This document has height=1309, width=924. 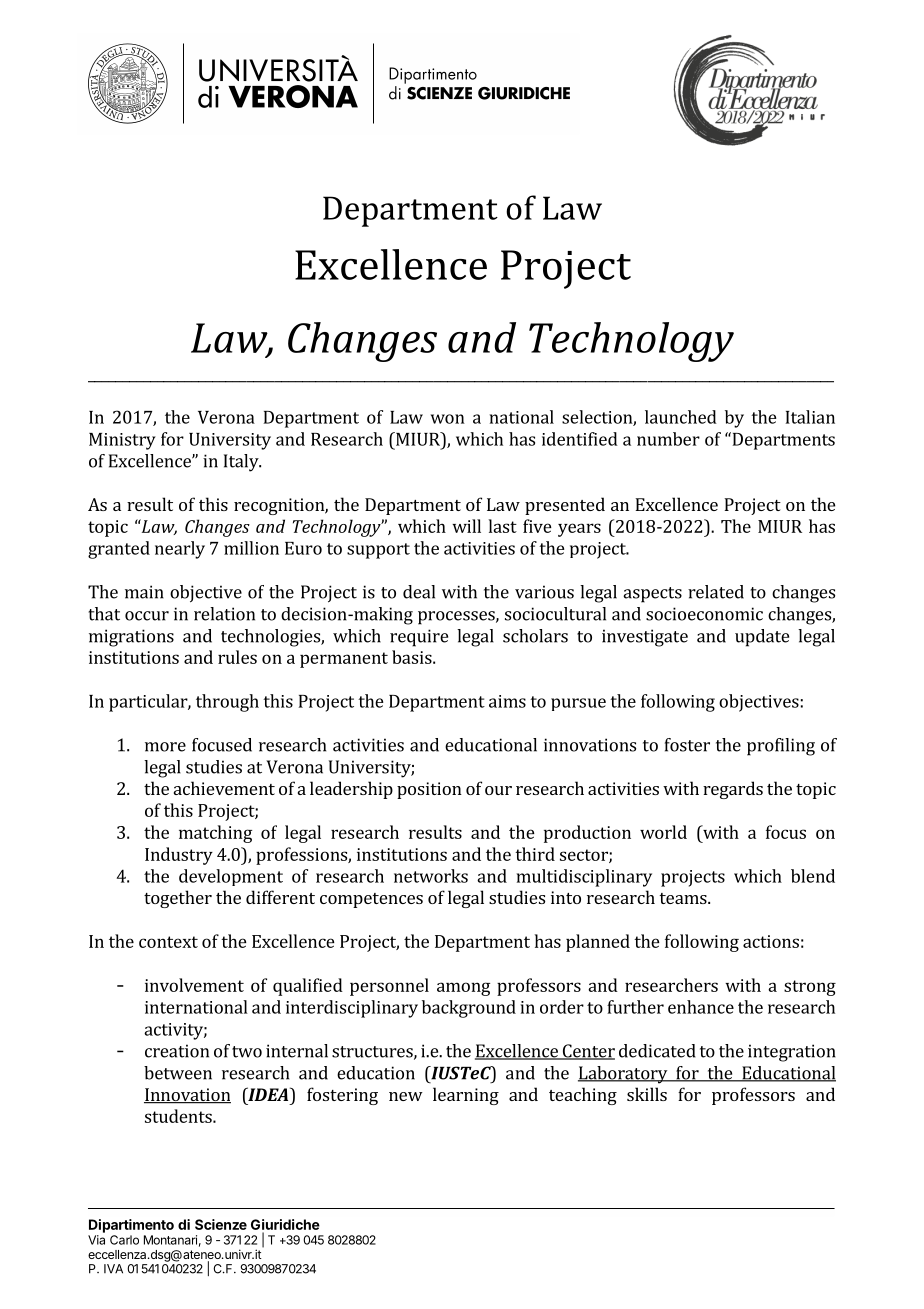 I want to click on Carlo, so click(x=124, y=1240).
